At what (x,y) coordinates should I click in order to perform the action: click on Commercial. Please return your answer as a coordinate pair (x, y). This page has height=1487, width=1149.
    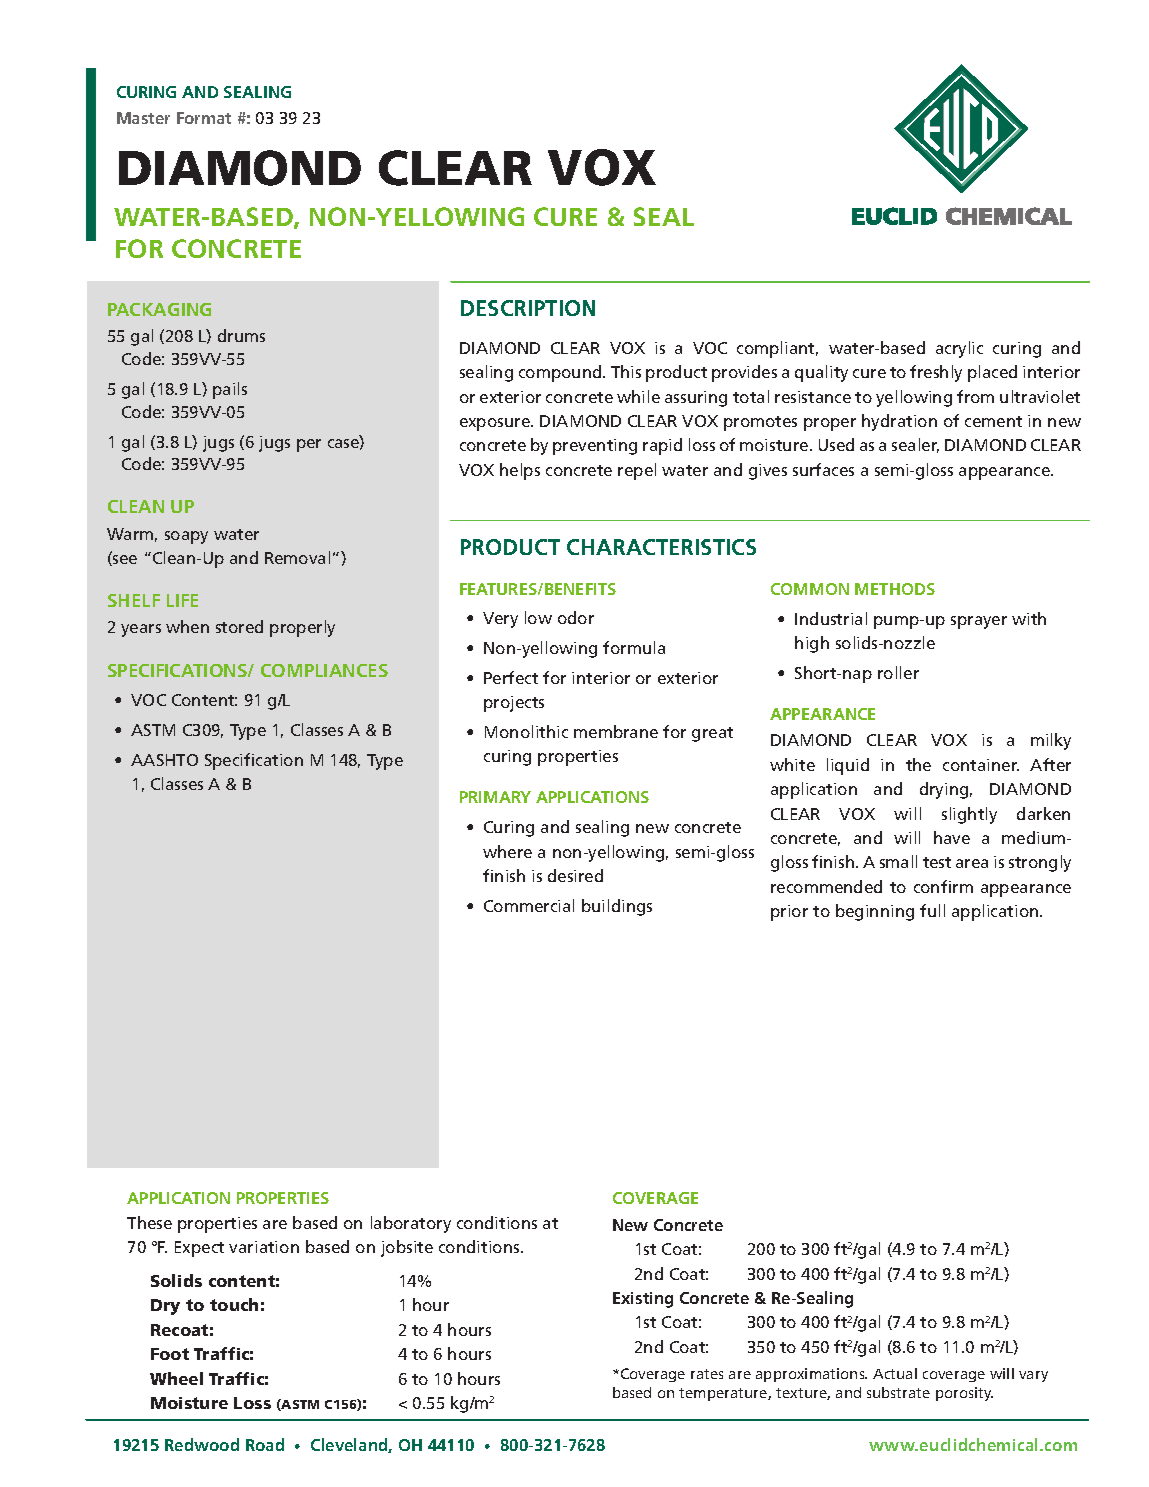
    Looking at the image, I should click on (529, 905).
